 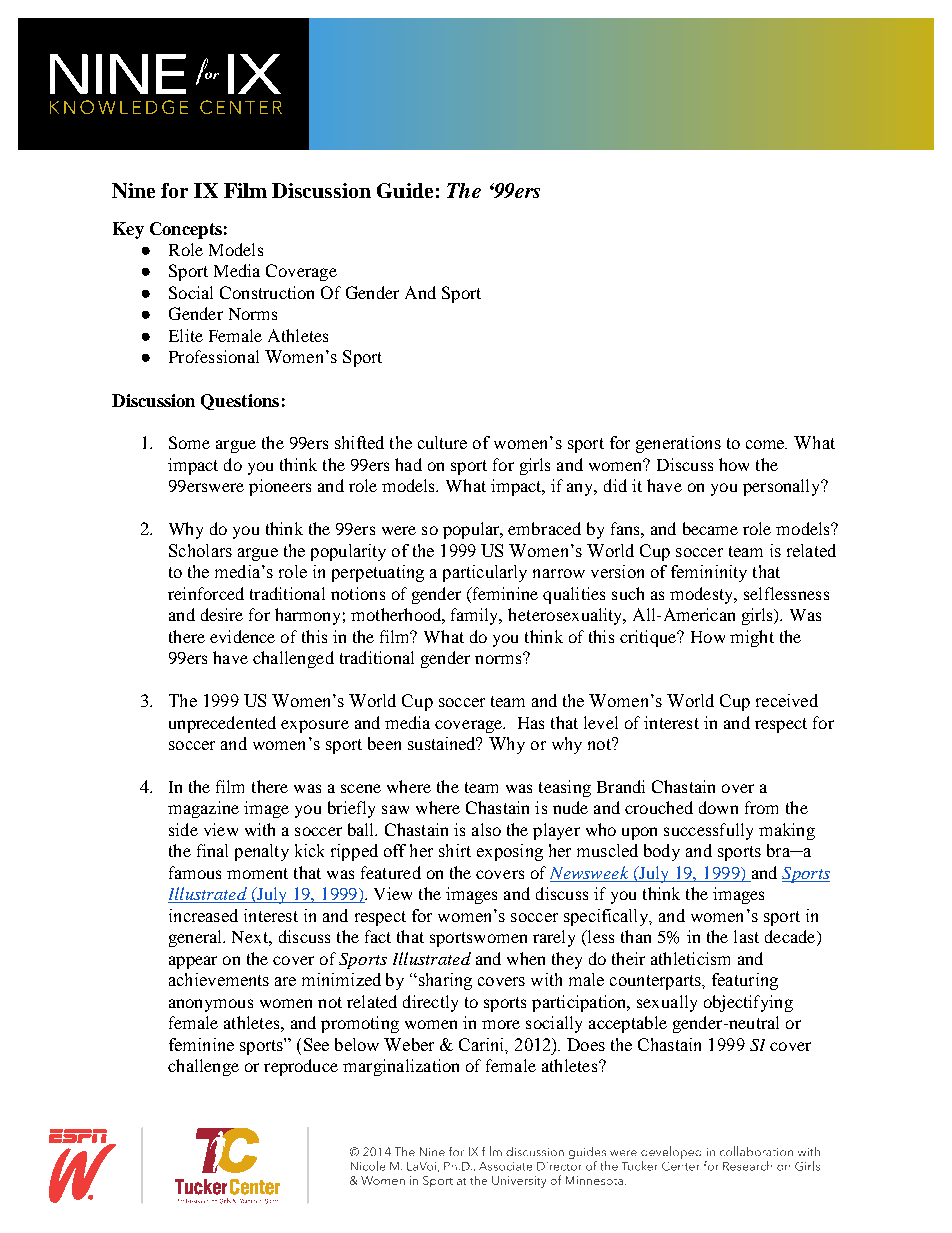 I want to click on generations, so click(x=678, y=444).
